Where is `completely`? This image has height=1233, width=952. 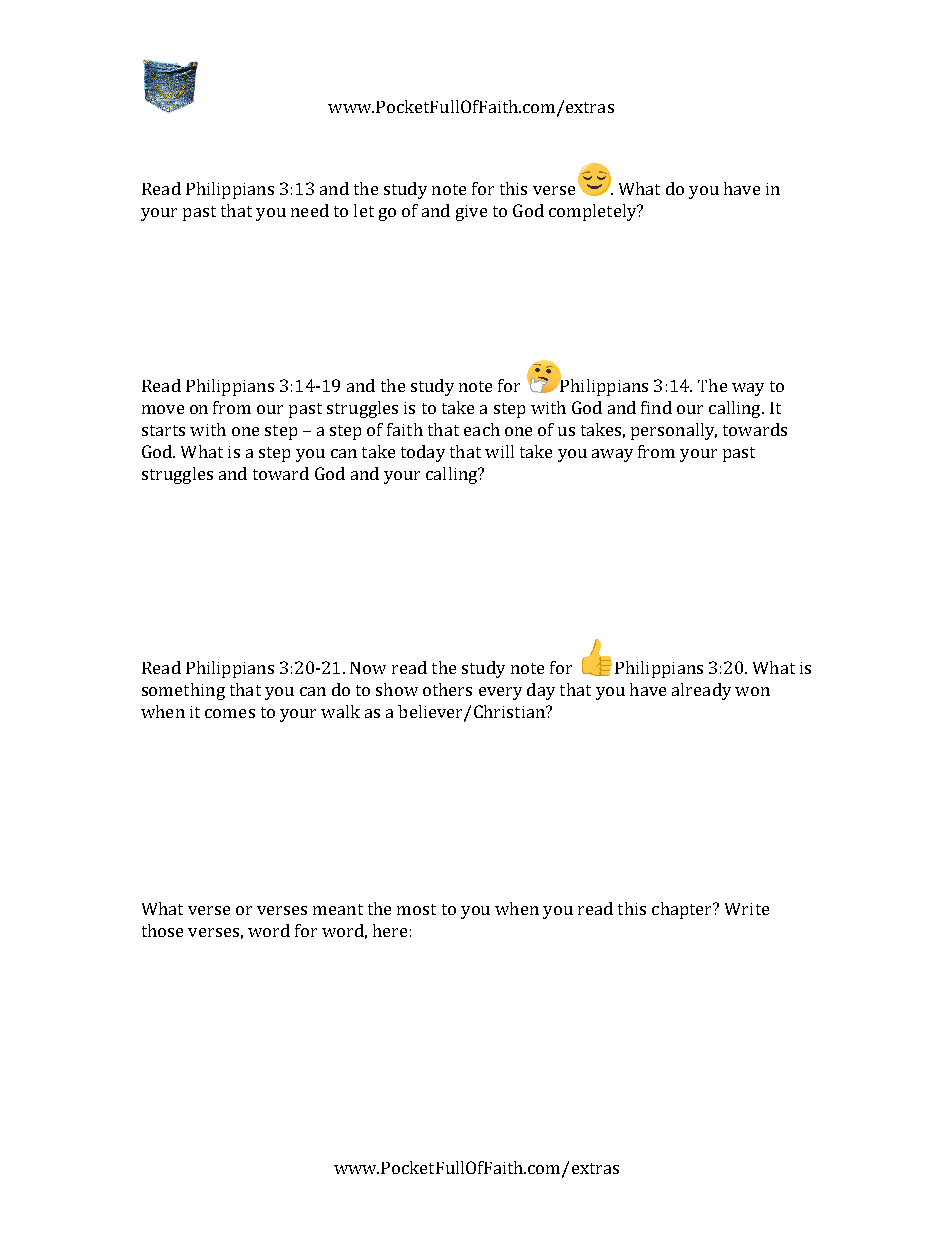 completely is located at coordinates (594, 212).
